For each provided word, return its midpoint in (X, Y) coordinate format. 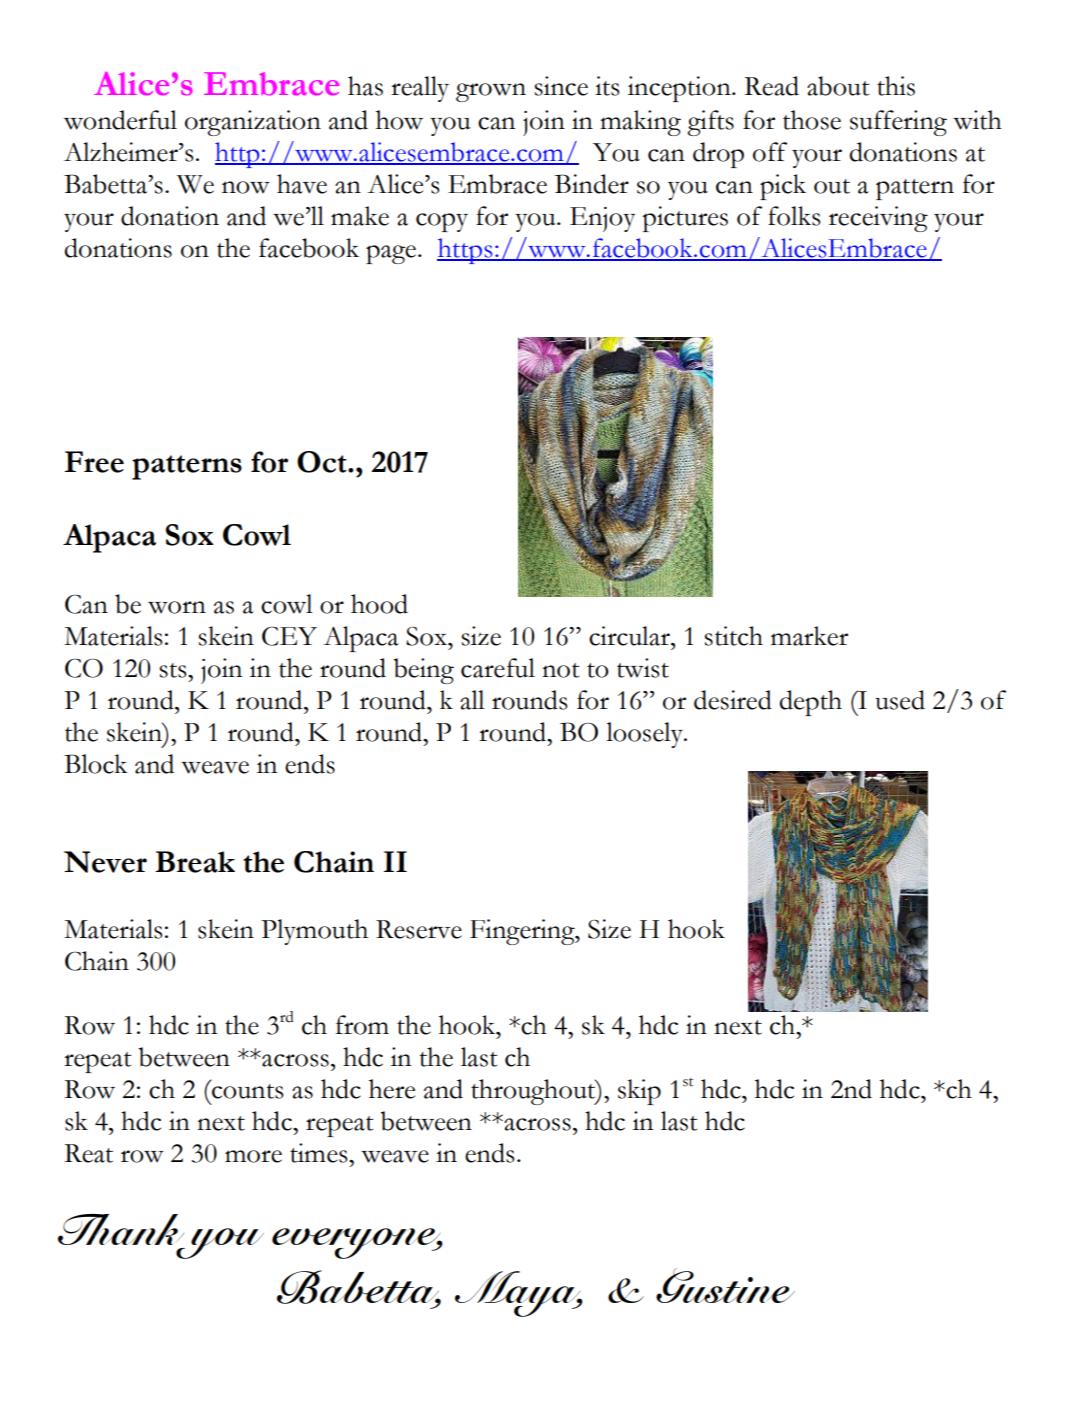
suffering (898, 123)
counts (247, 1090)
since (561, 86)
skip (639, 1092)
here (392, 1089)
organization (253, 123)
